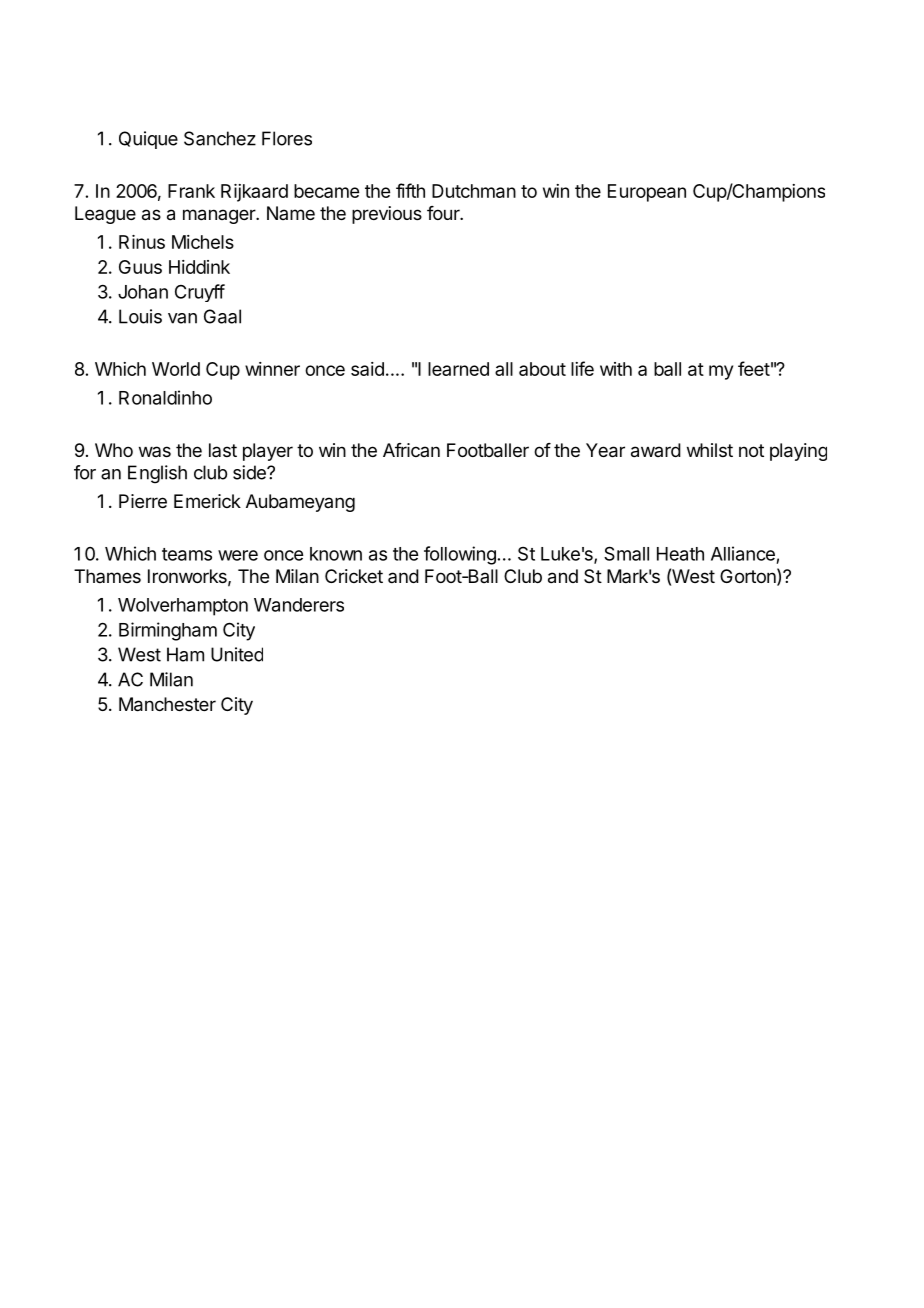 Image resolution: width=924 pixels, height=1308 pixels. I want to click on learned, so click(458, 369).
